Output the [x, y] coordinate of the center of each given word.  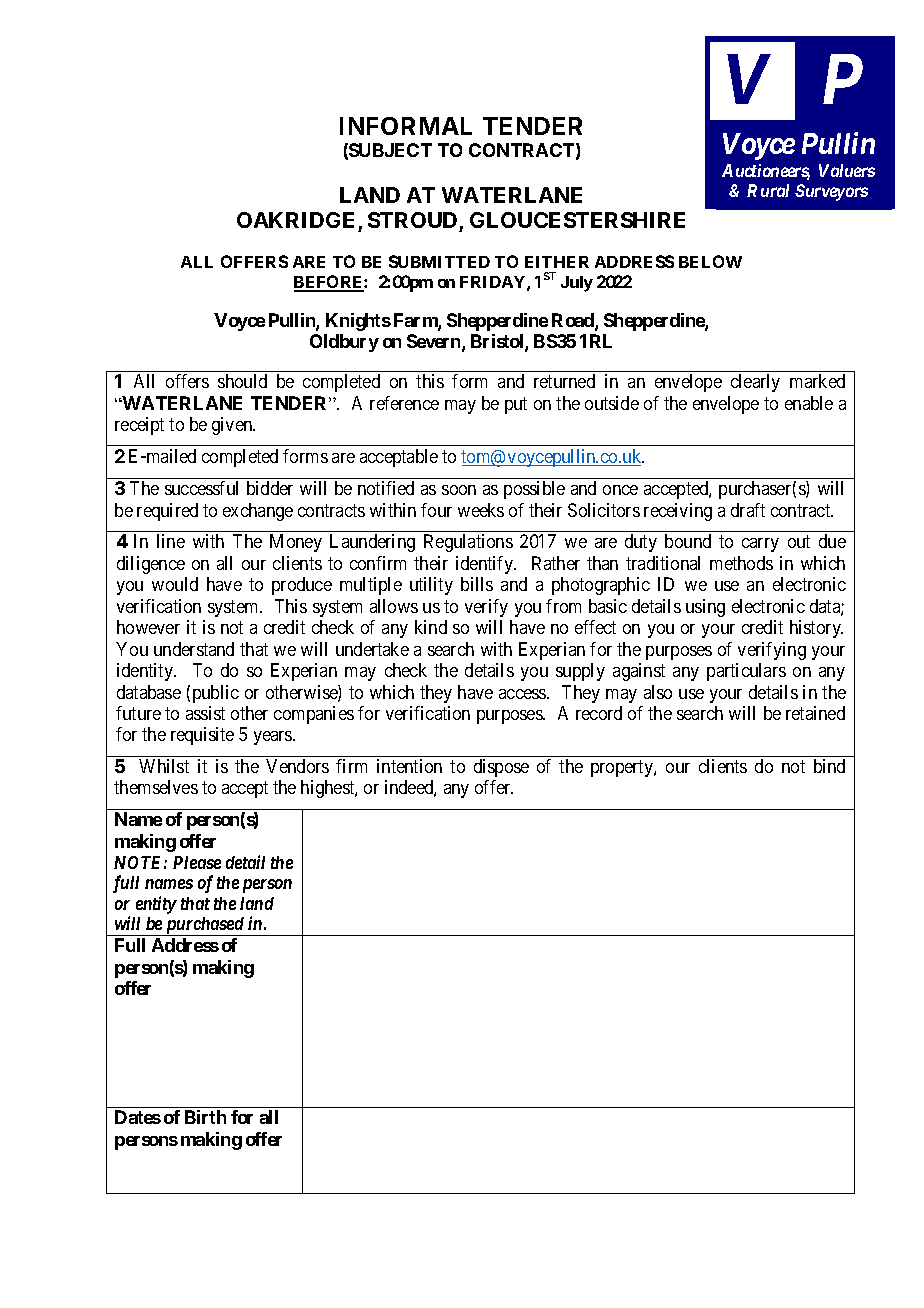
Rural [768, 190]
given [233, 426]
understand [194, 649]
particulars [746, 672]
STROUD [412, 220]
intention [409, 766]
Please [197, 862]
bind [829, 766]
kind [431, 627]
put [516, 405]
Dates [138, 1117]
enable [809, 403]
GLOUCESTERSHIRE [577, 220]
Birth [205, 1117]
